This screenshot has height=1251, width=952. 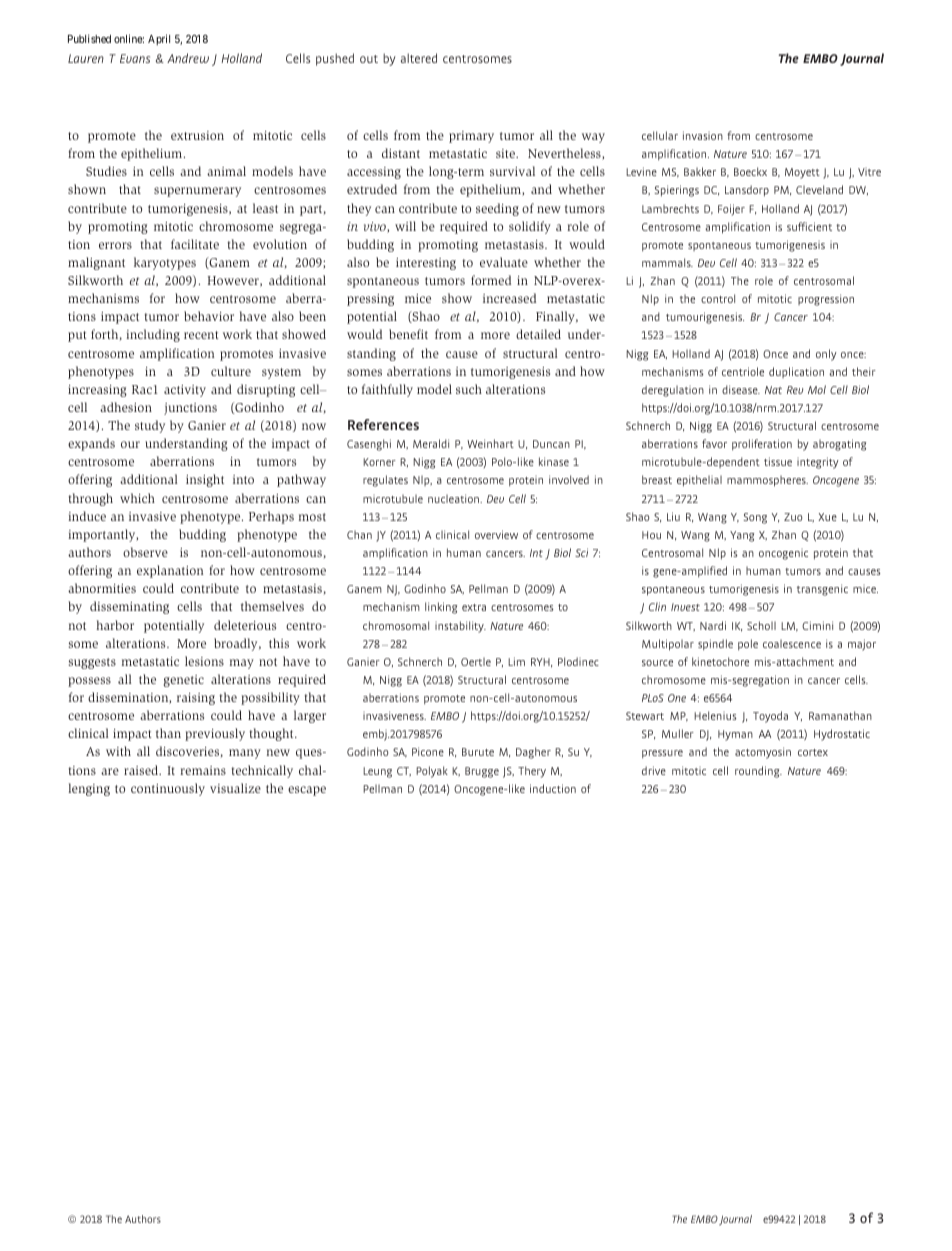 What do you see at coordinates (150, 426) in the screenshot?
I see `study` at bounding box center [150, 426].
